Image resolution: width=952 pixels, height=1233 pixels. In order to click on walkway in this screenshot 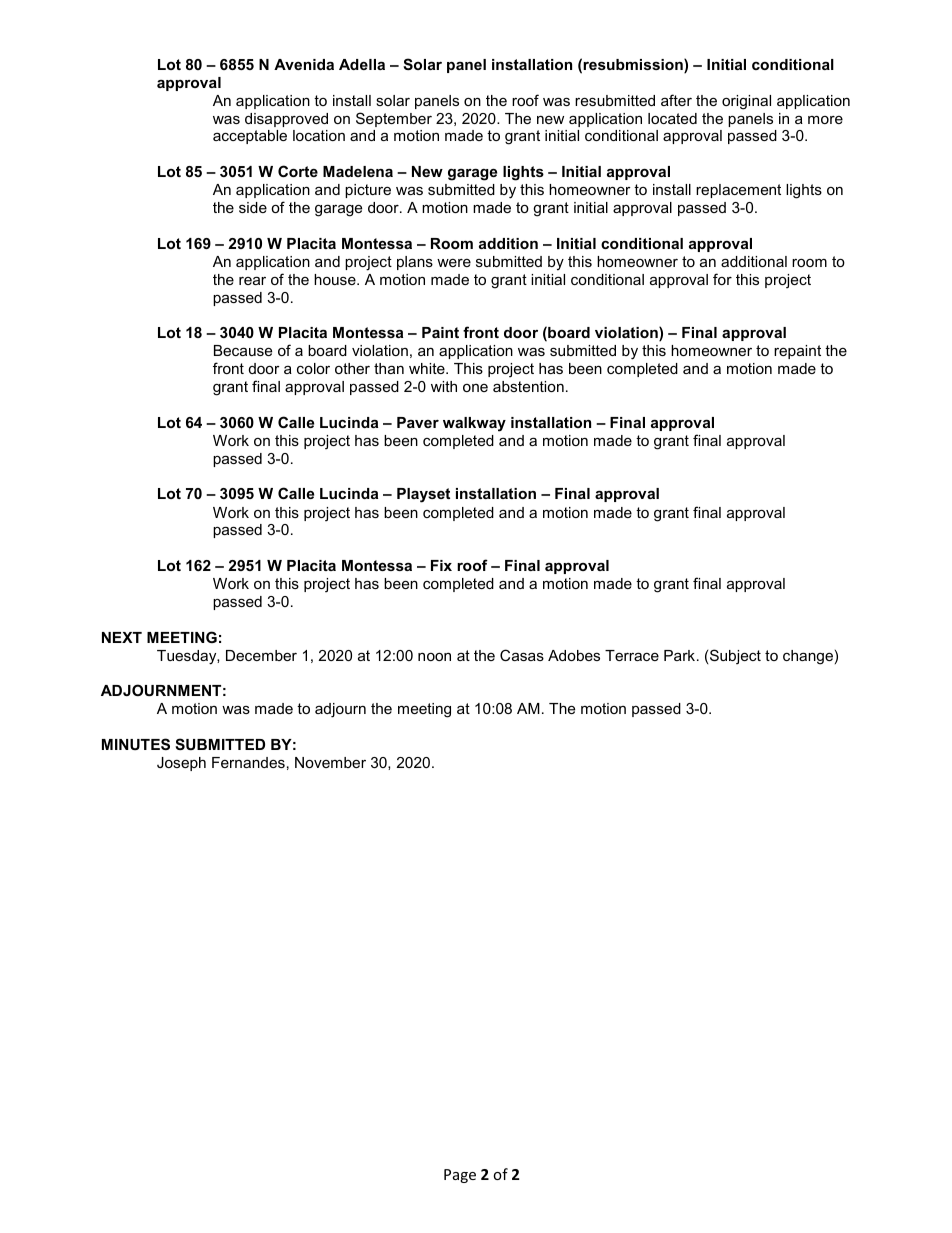, I will do `click(474, 424)`.
